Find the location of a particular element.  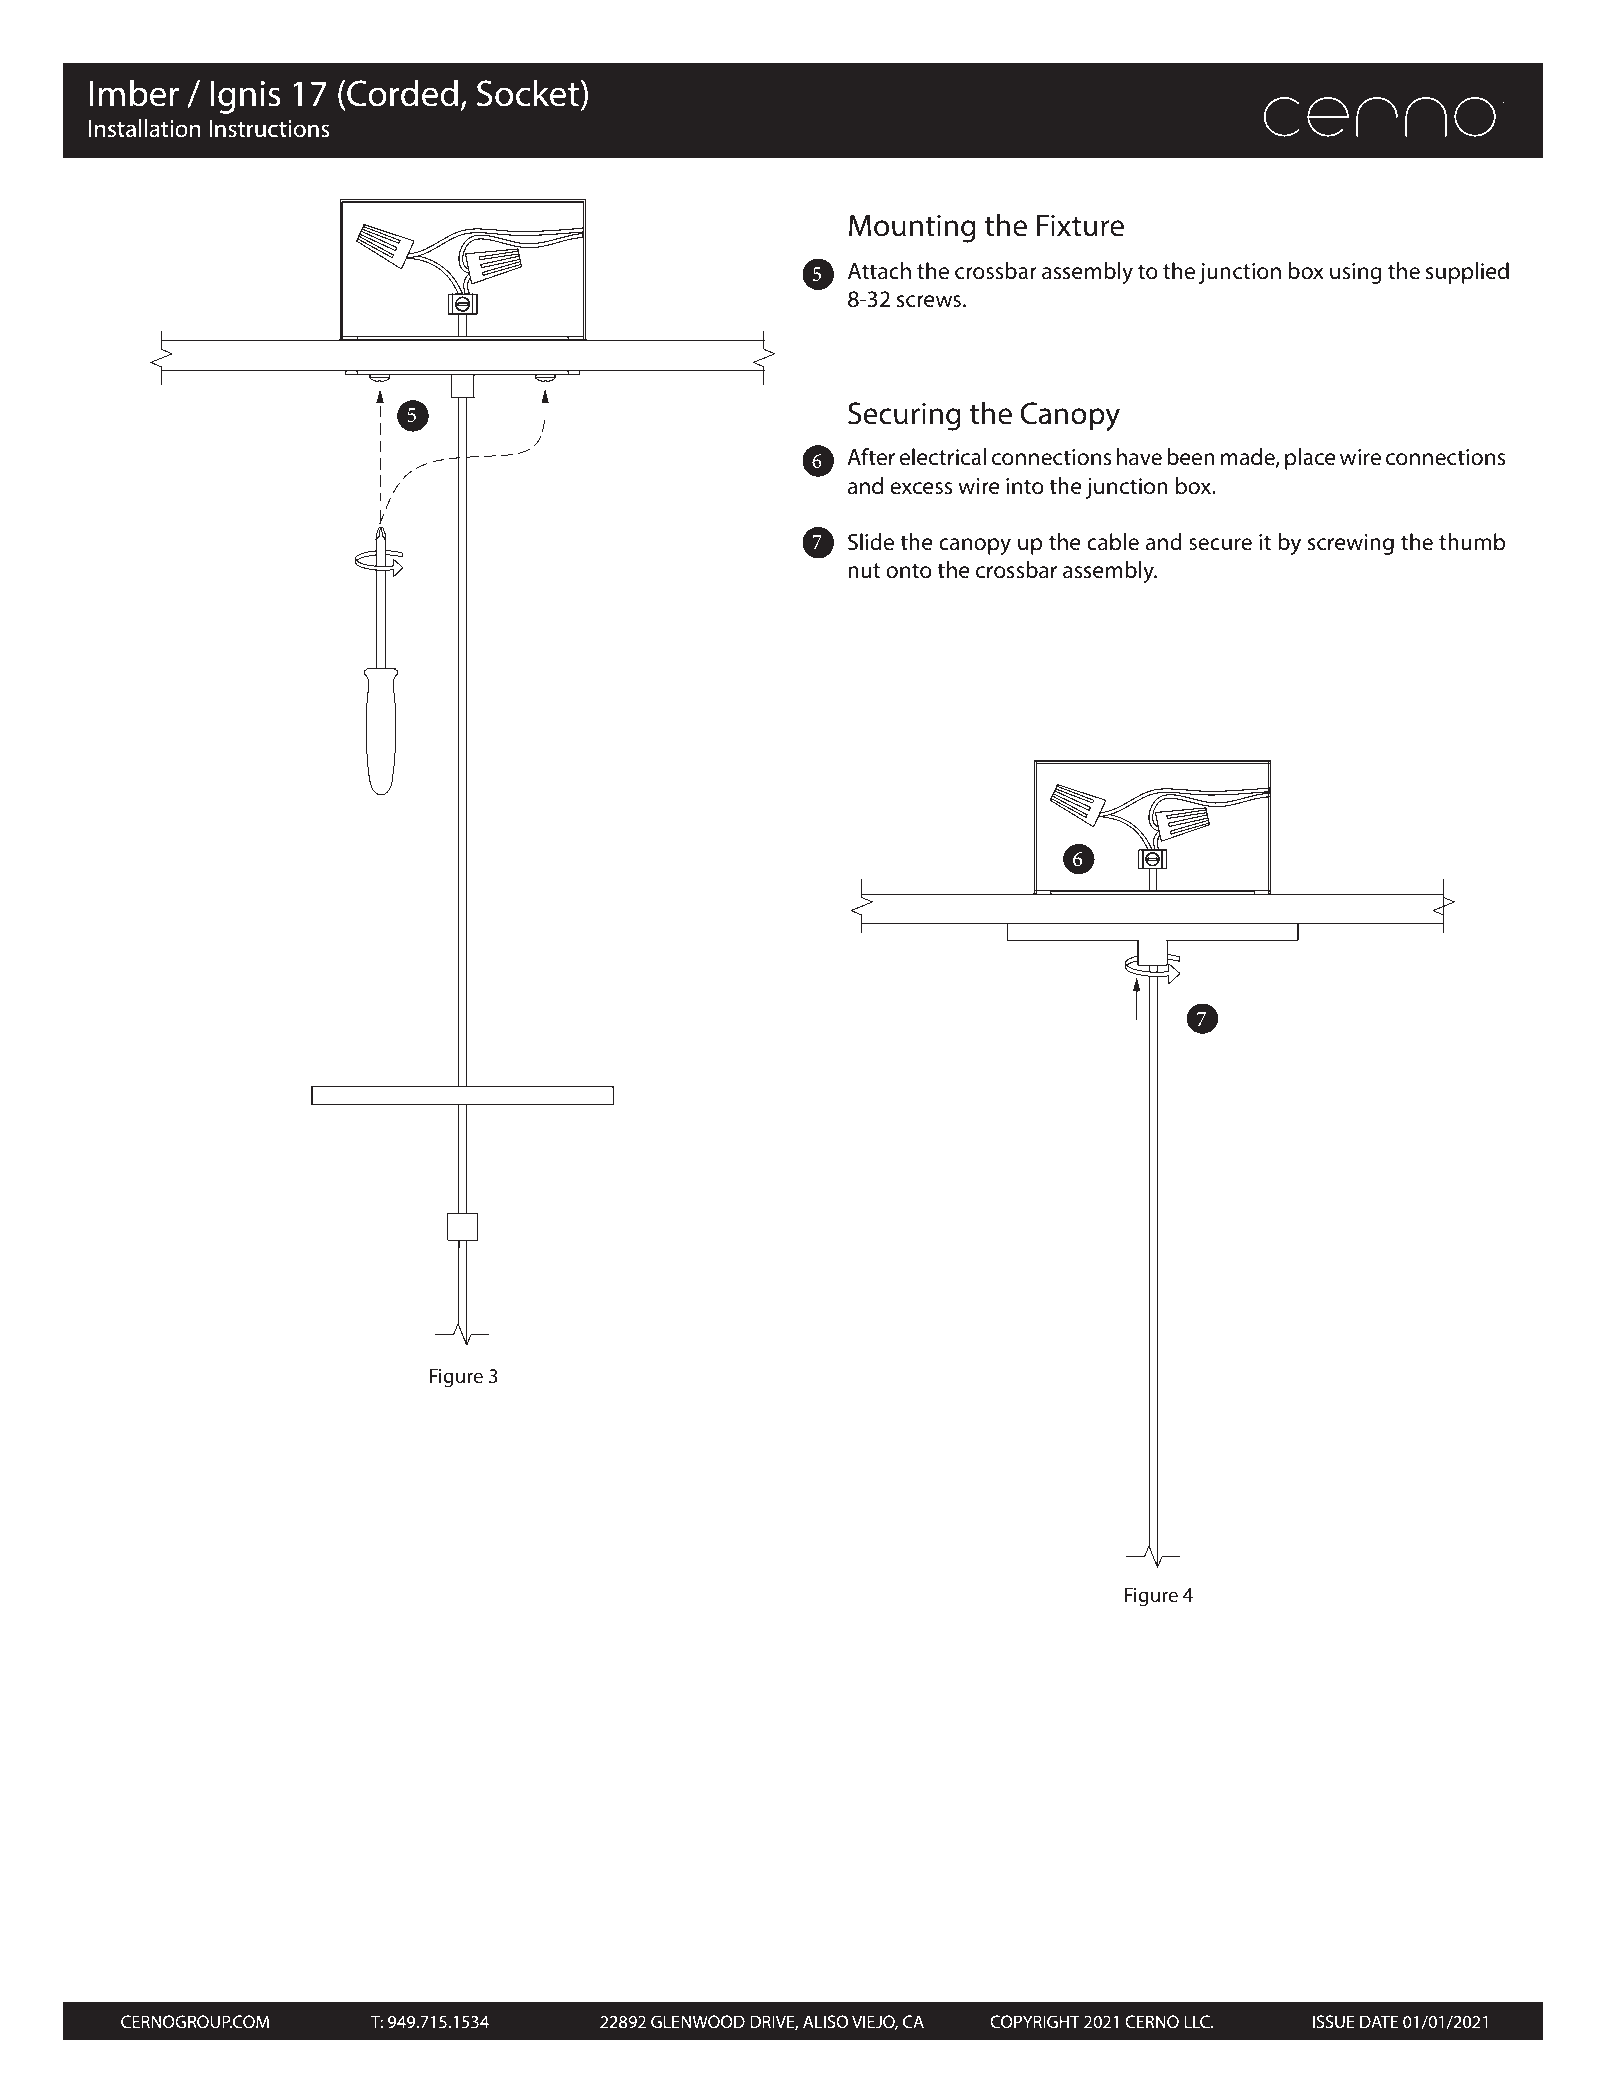

Fixture is located at coordinates (1080, 225).
